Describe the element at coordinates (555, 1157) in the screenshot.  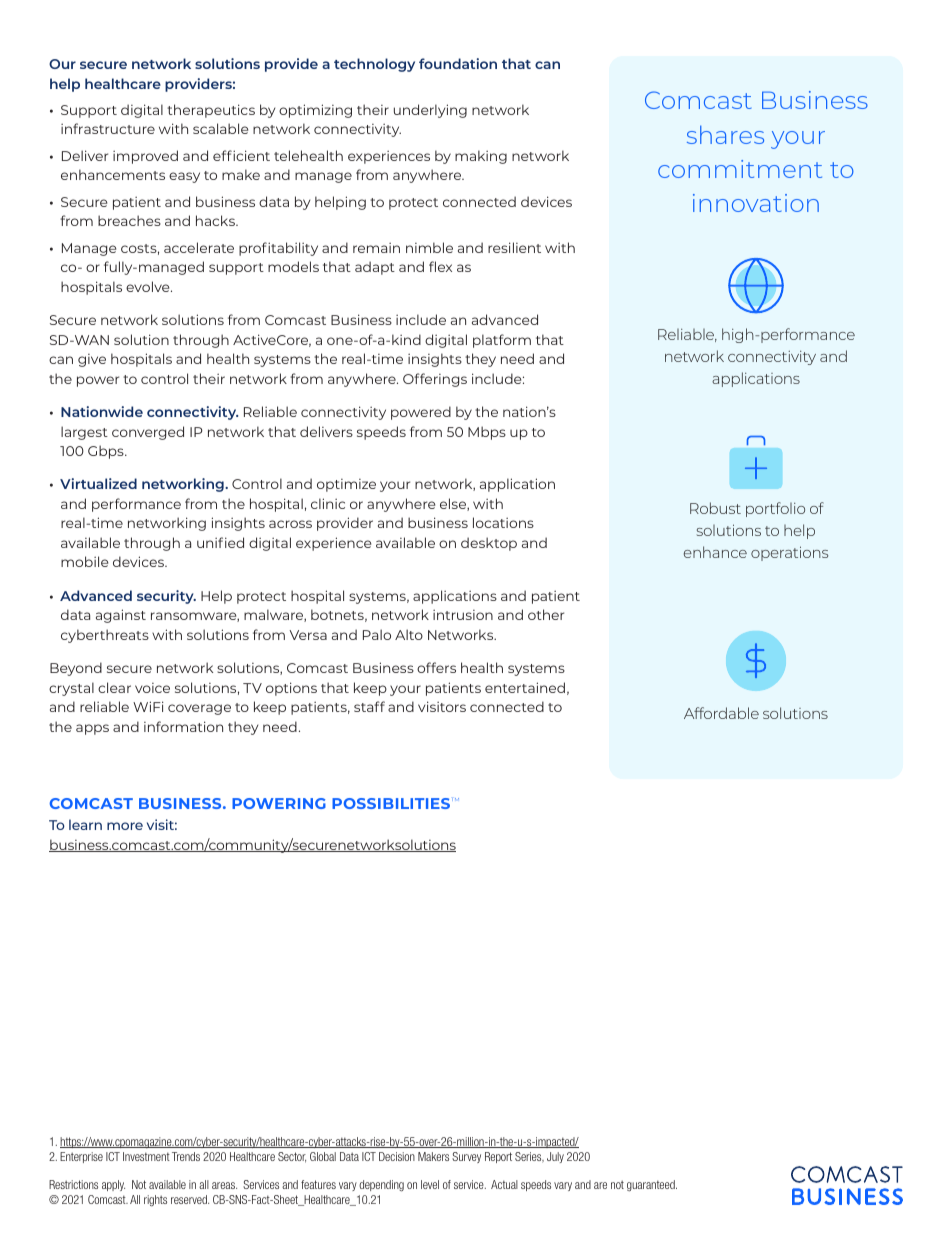
I see `July` at that location.
